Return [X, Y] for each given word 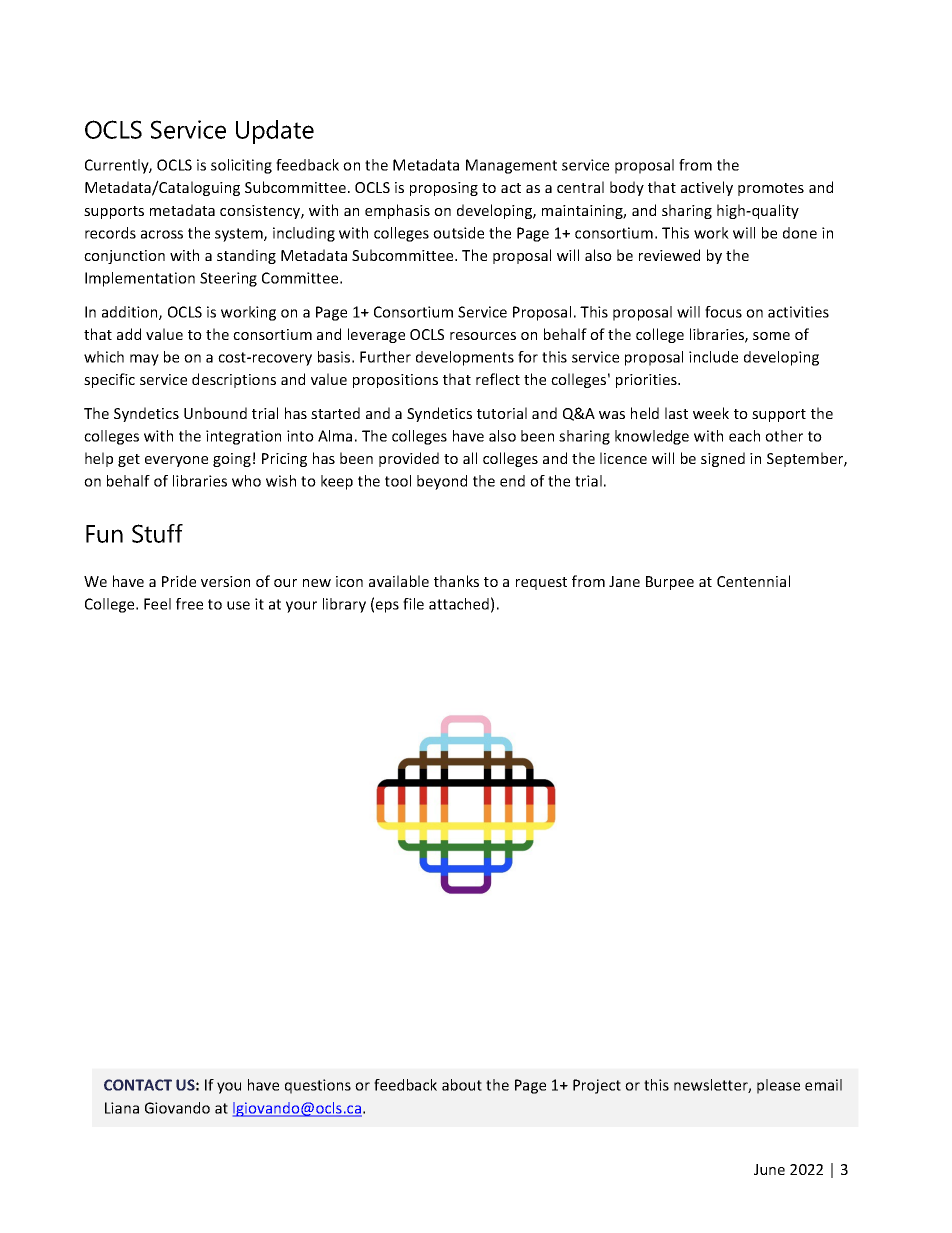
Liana [122, 1108]
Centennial [753, 581]
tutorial [502, 413]
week [711, 413]
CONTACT [138, 1085]
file [413, 604]
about [462, 1085]
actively [707, 188]
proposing [444, 189]
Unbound [215, 413]
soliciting [241, 166]
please [778, 1086]
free [189, 604]
